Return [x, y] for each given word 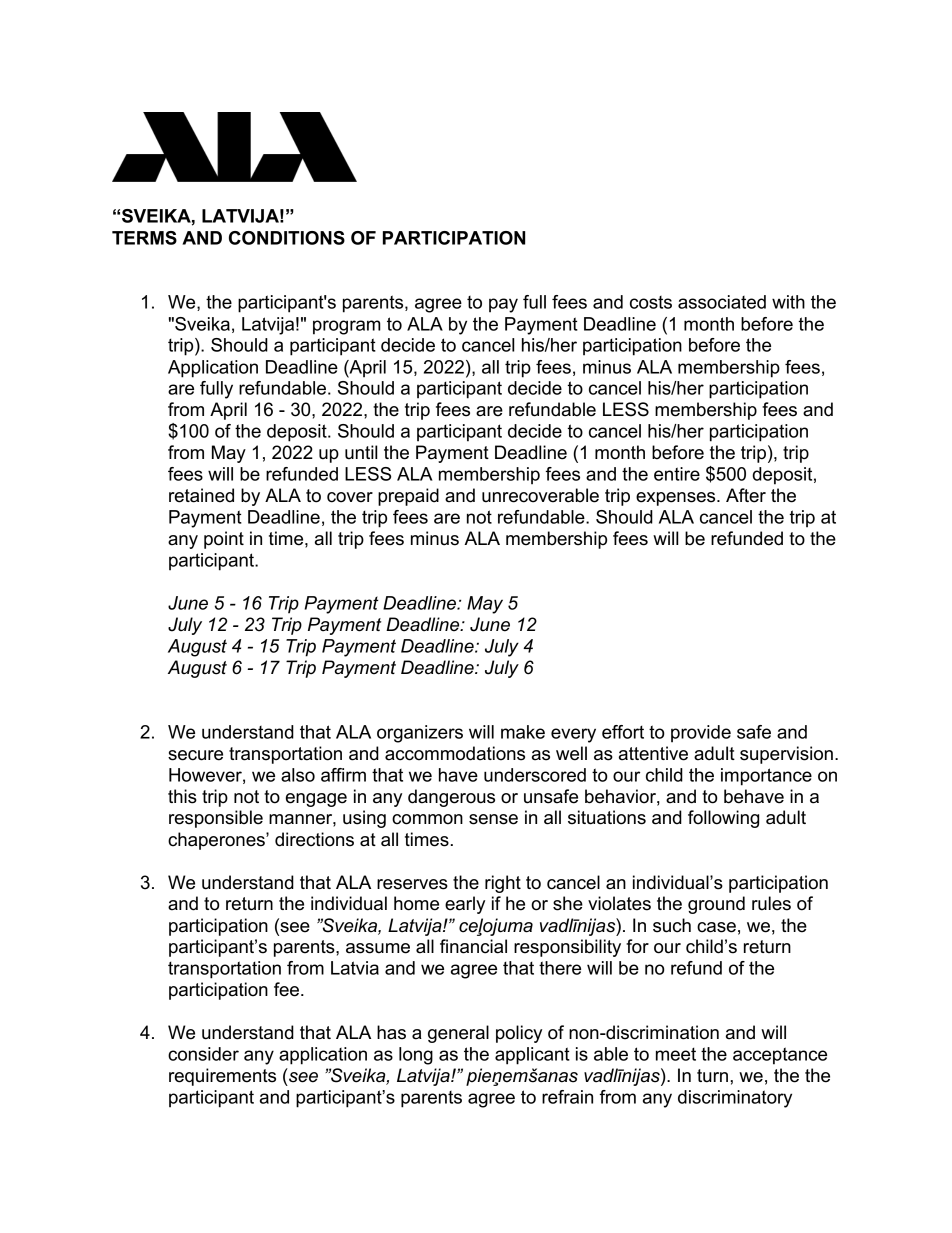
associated [722, 302]
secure [195, 755]
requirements [222, 1077]
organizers [420, 734]
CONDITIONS [287, 238]
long [416, 1056]
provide [701, 734]
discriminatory [735, 1099]
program [347, 327]
